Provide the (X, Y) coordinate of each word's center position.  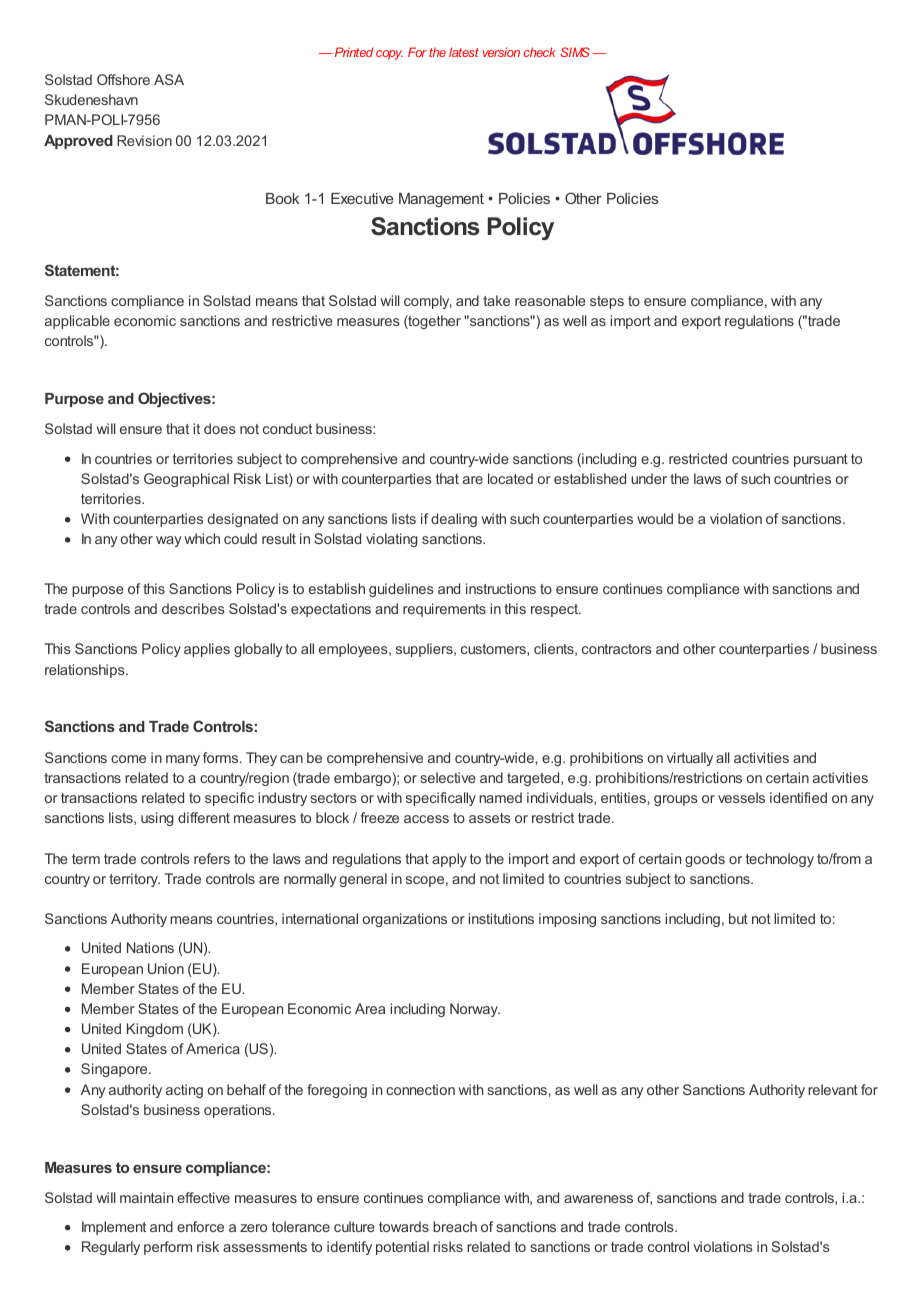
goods (705, 860)
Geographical (186, 480)
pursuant (821, 460)
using (157, 819)
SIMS (575, 52)
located (510, 478)
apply (449, 860)
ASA (169, 79)
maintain (146, 1197)
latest (464, 52)
